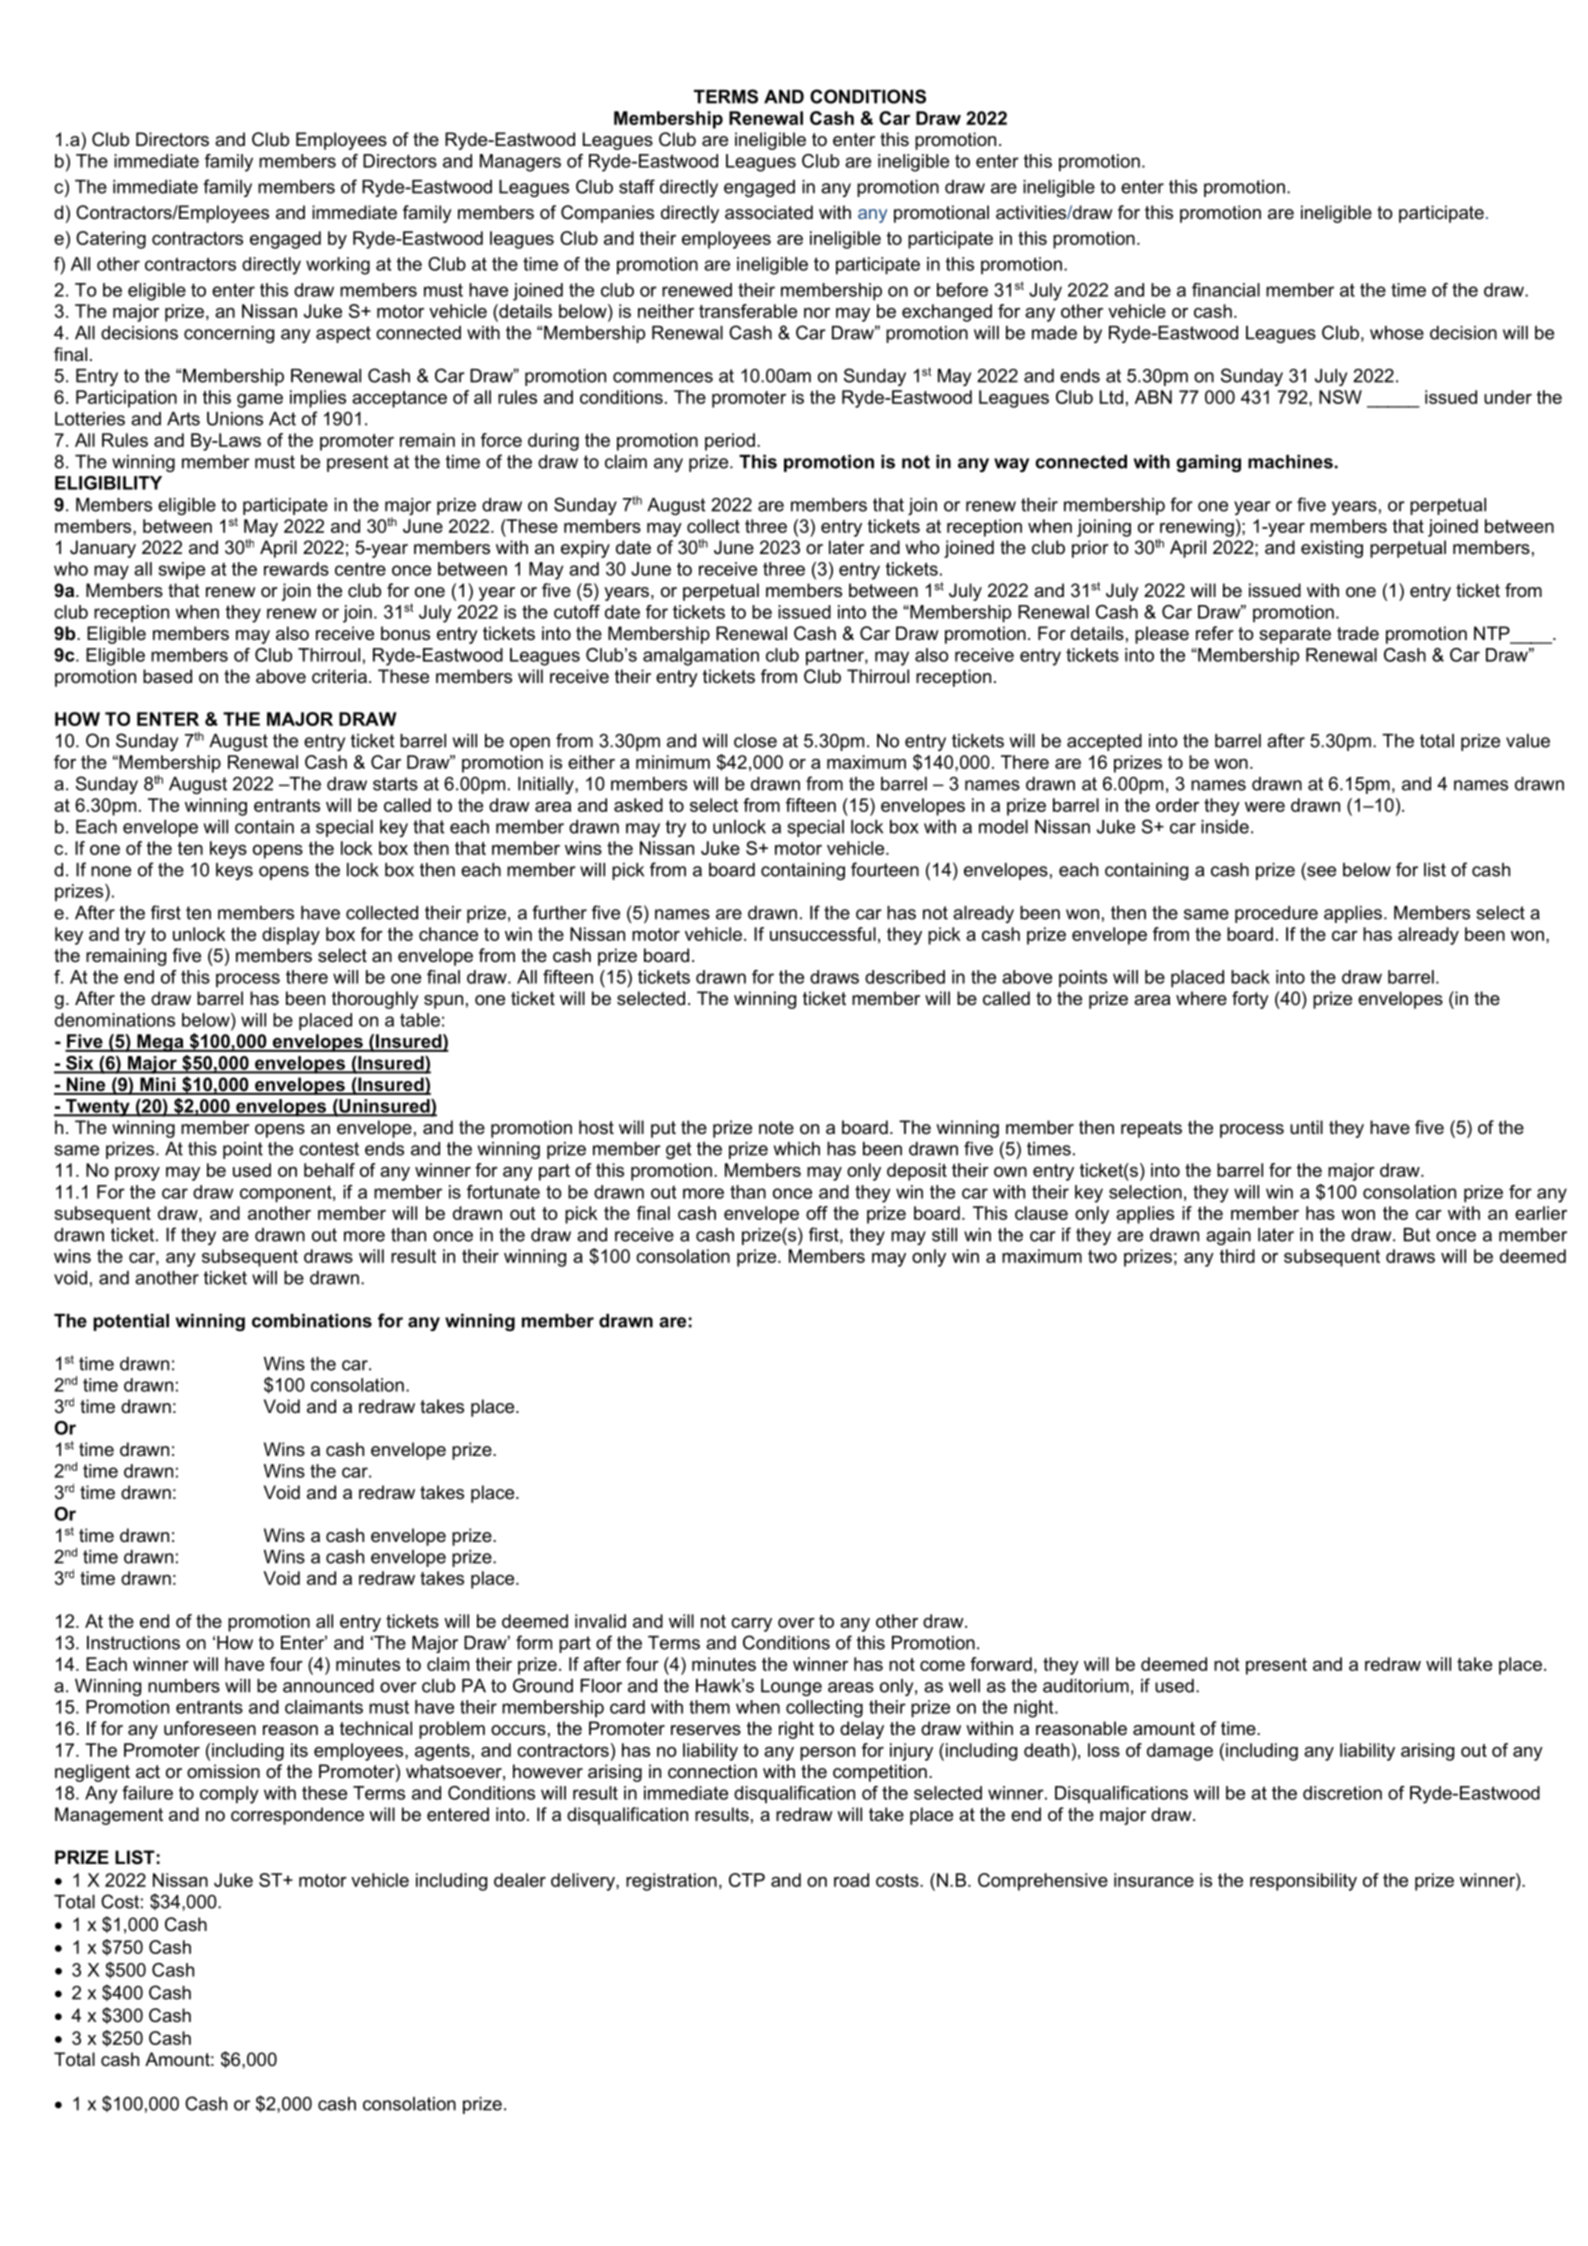 This screenshot has height=2246, width=1588. Describe the element at coordinates (851, 1880) in the screenshot. I see `road` at that location.
